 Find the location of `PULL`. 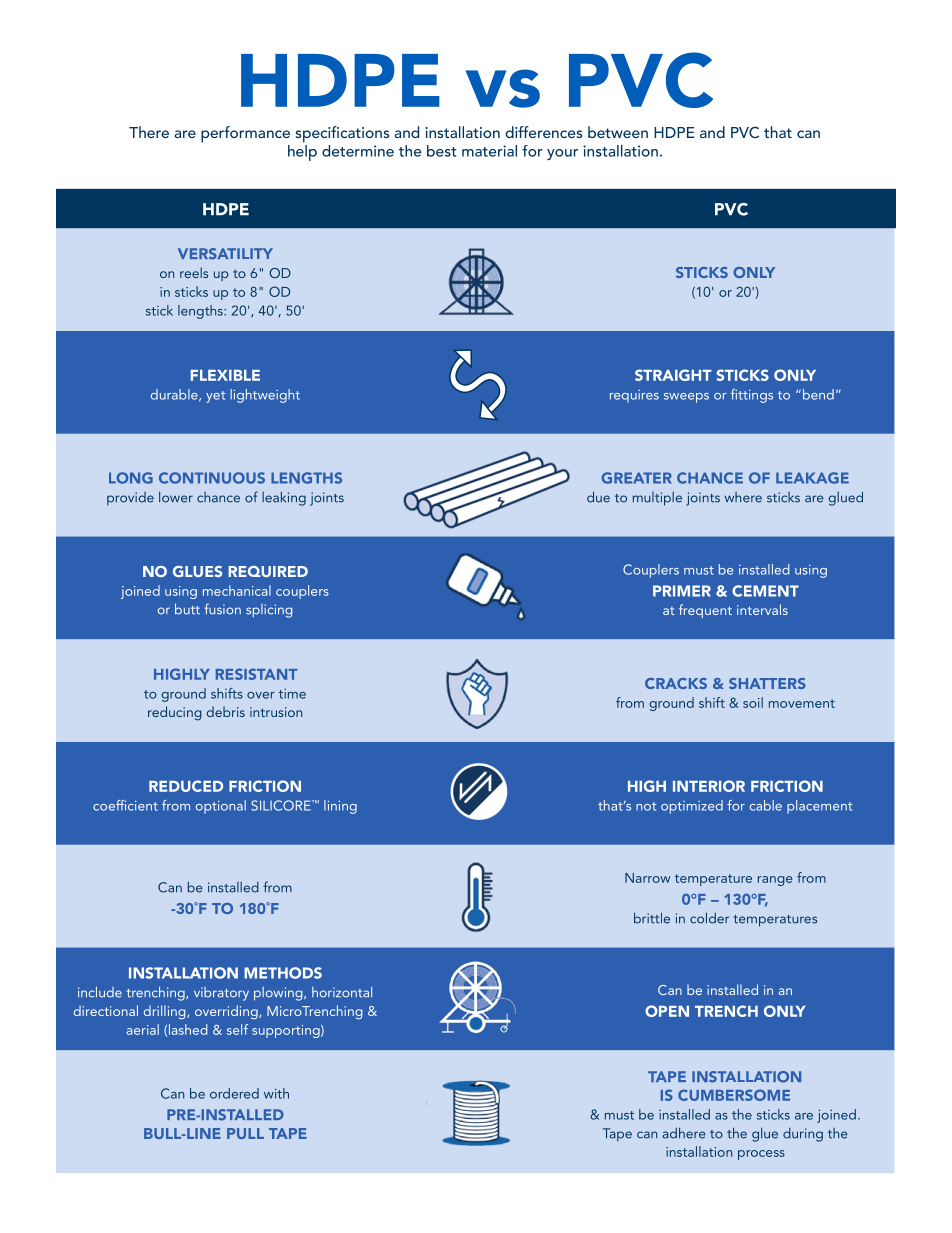

PULL is located at coordinates (245, 1133).
